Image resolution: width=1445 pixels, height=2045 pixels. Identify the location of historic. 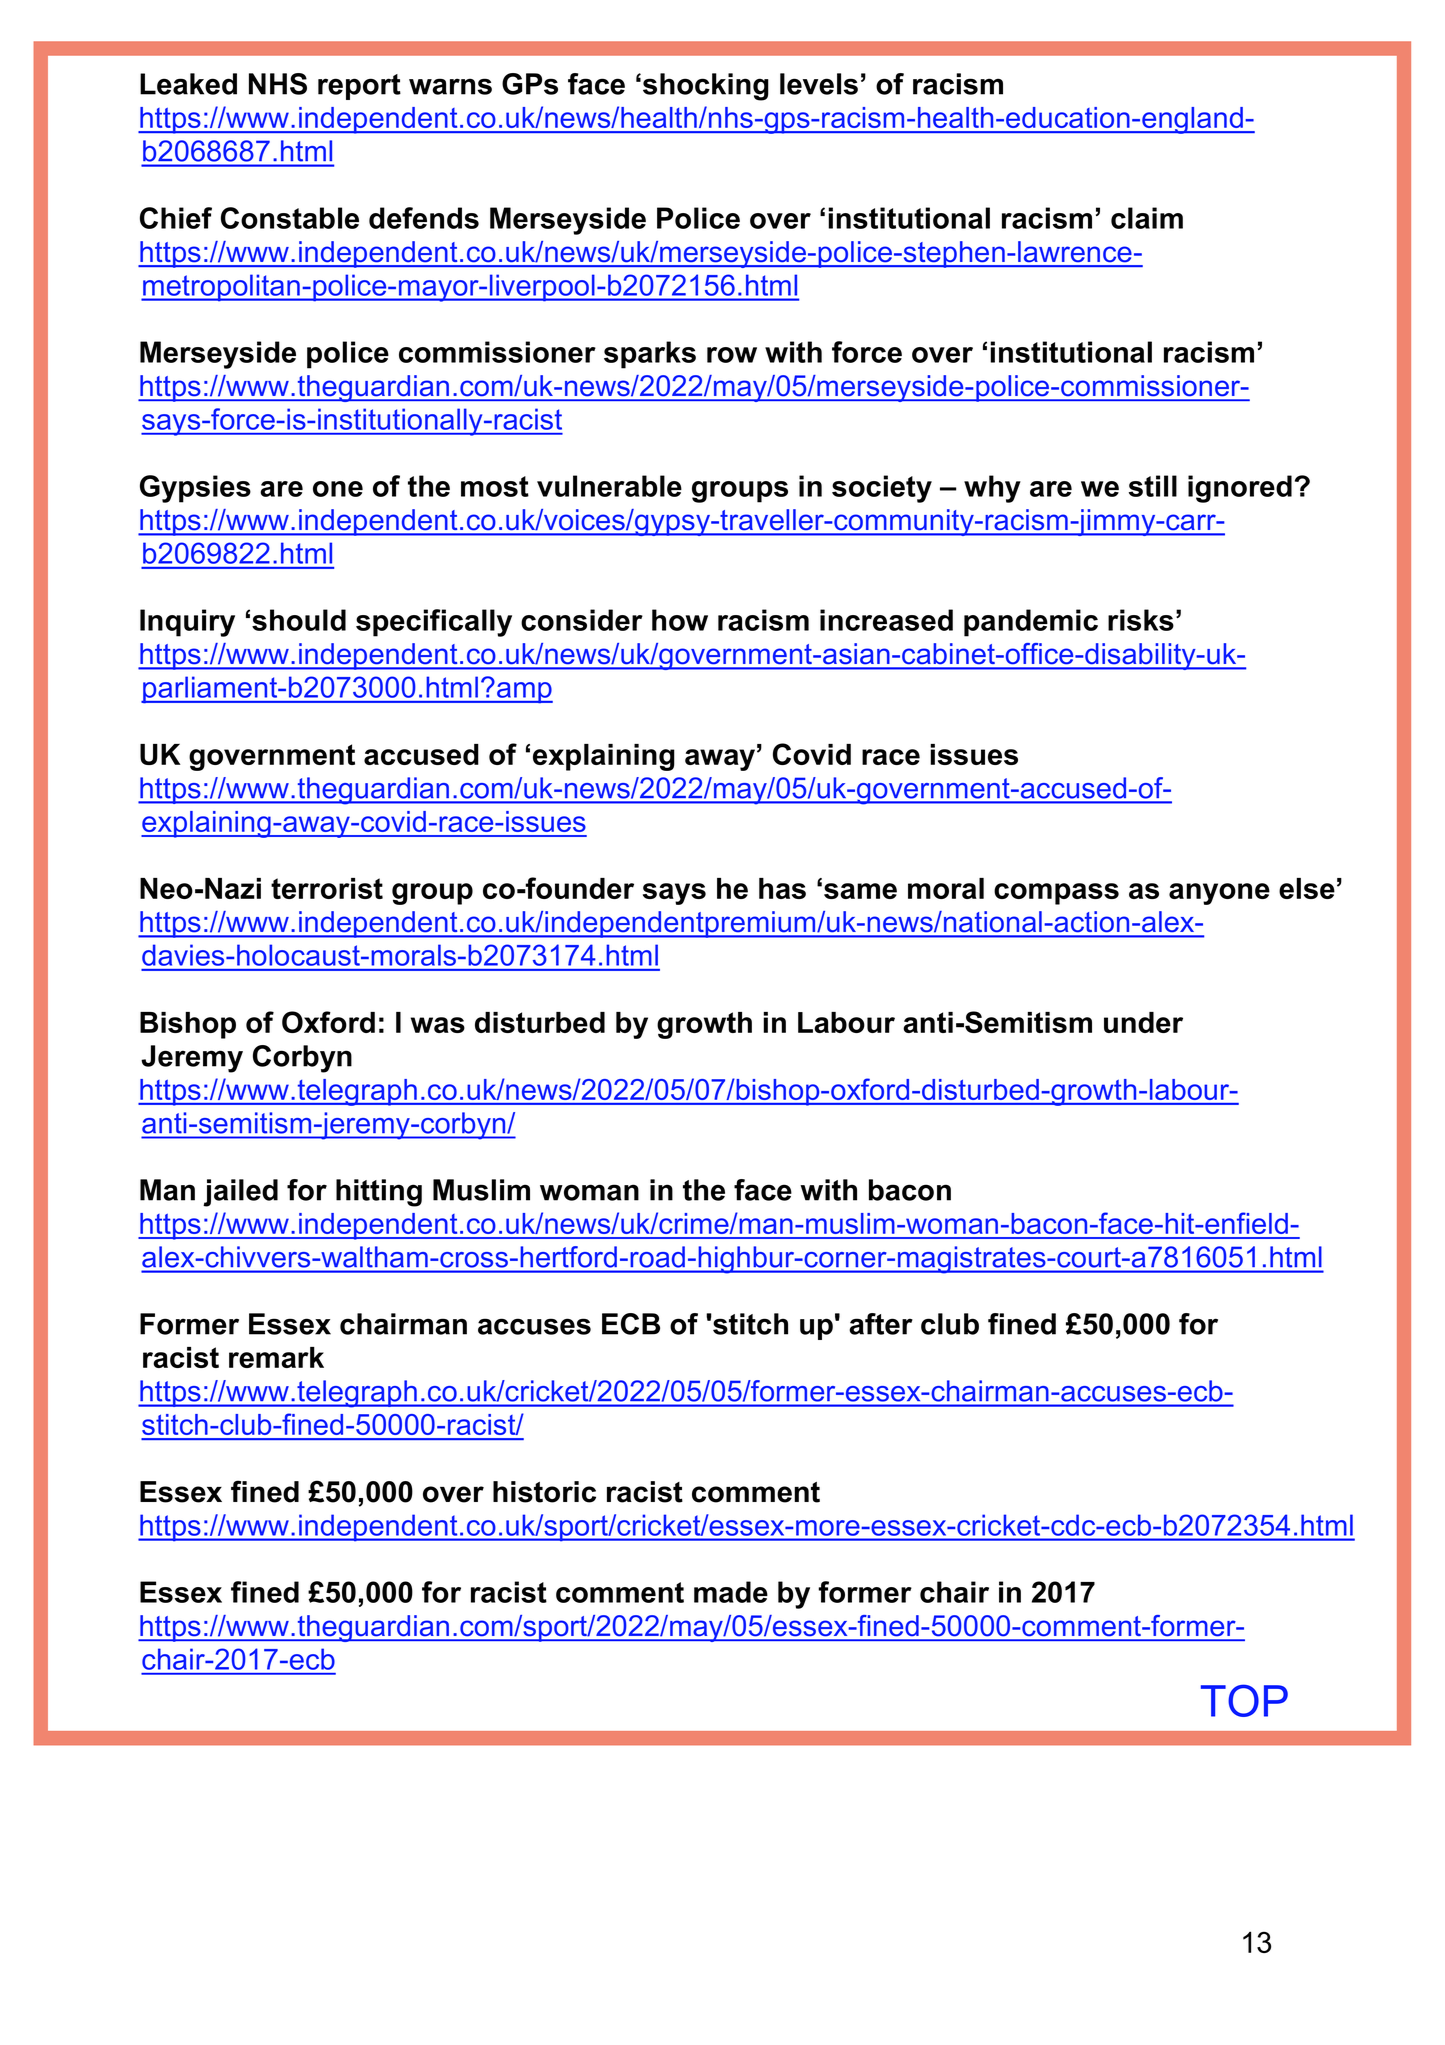
(544, 1492).
